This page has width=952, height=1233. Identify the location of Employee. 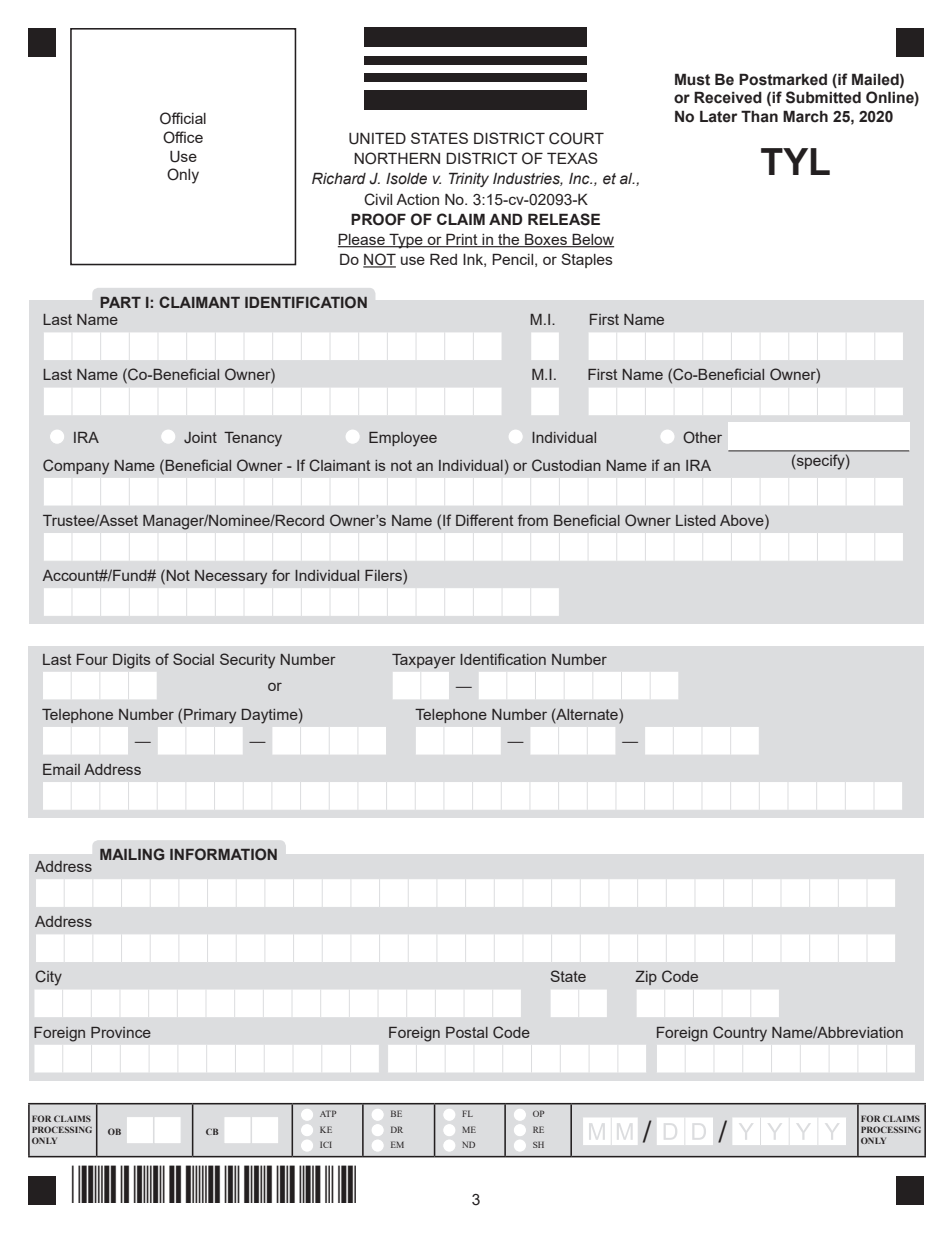
(403, 439).
